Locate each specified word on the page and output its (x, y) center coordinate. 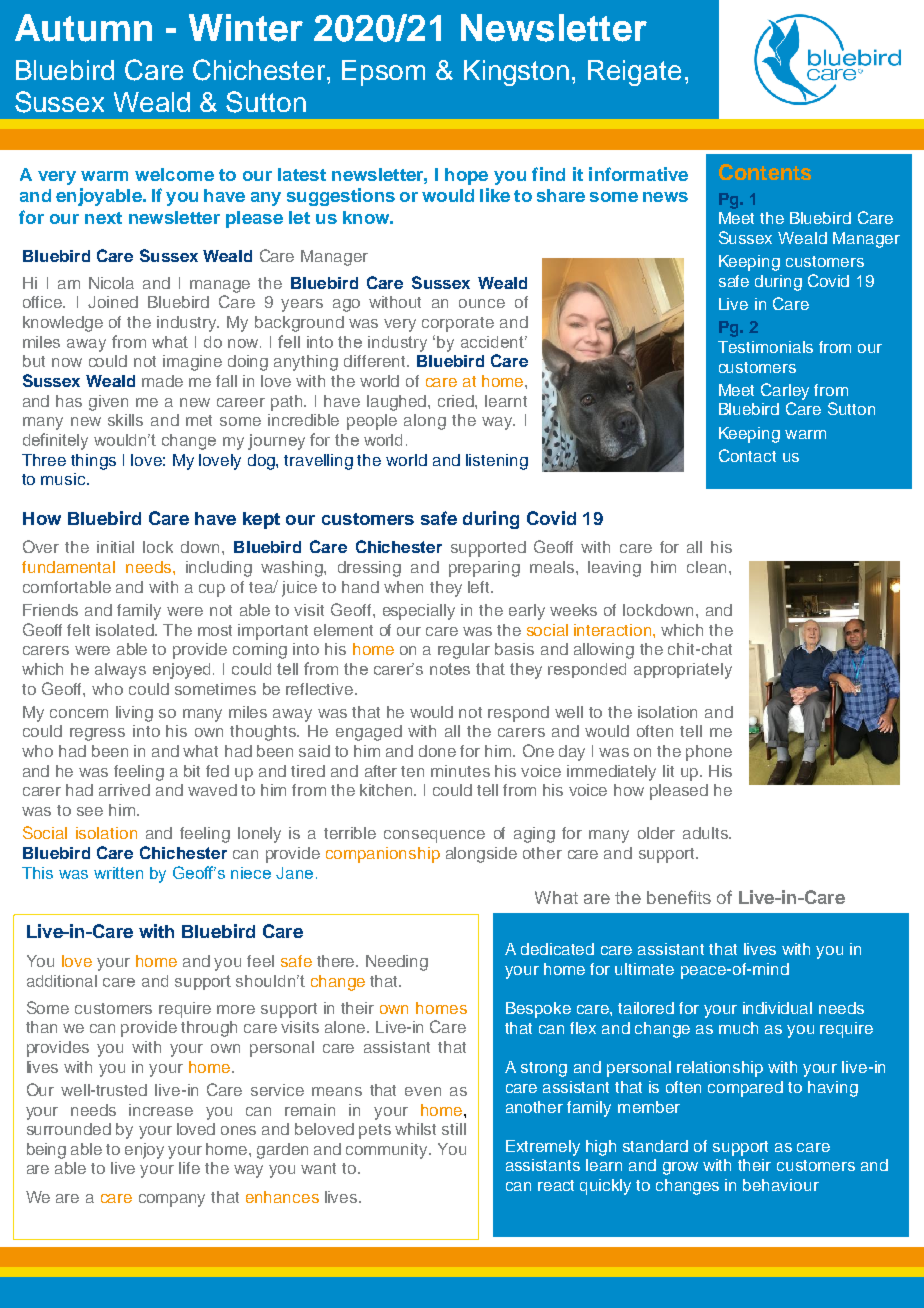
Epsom (383, 73)
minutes (460, 771)
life (189, 1168)
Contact (747, 455)
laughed (398, 403)
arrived (124, 790)
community (388, 1151)
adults (706, 833)
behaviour (781, 1185)
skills (125, 420)
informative (638, 174)
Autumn (83, 28)
